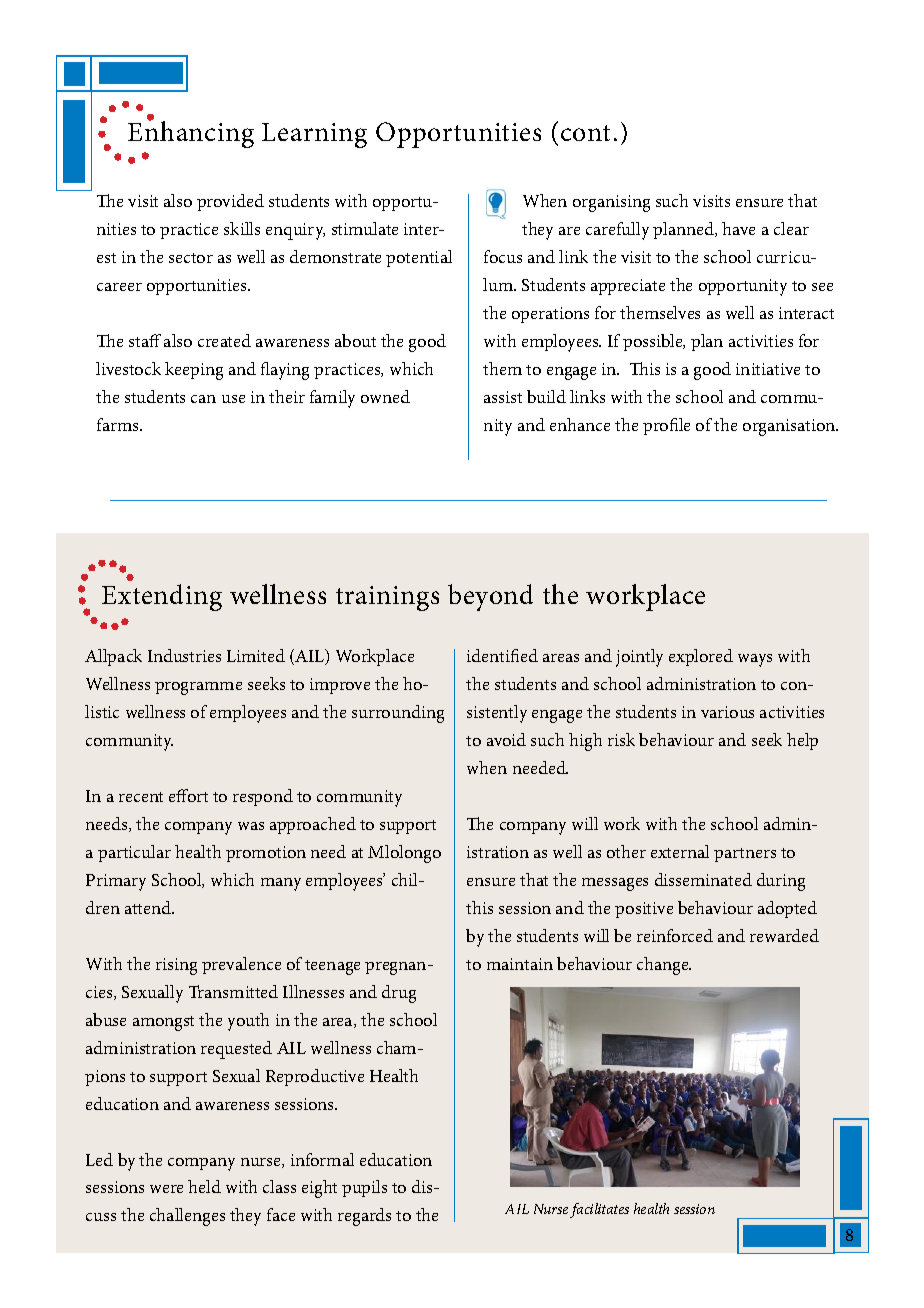 The height and width of the screenshot is (1308, 924). What do you see at coordinates (365, 228) in the screenshot?
I see `stimulate` at bounding box center [365, 228].
